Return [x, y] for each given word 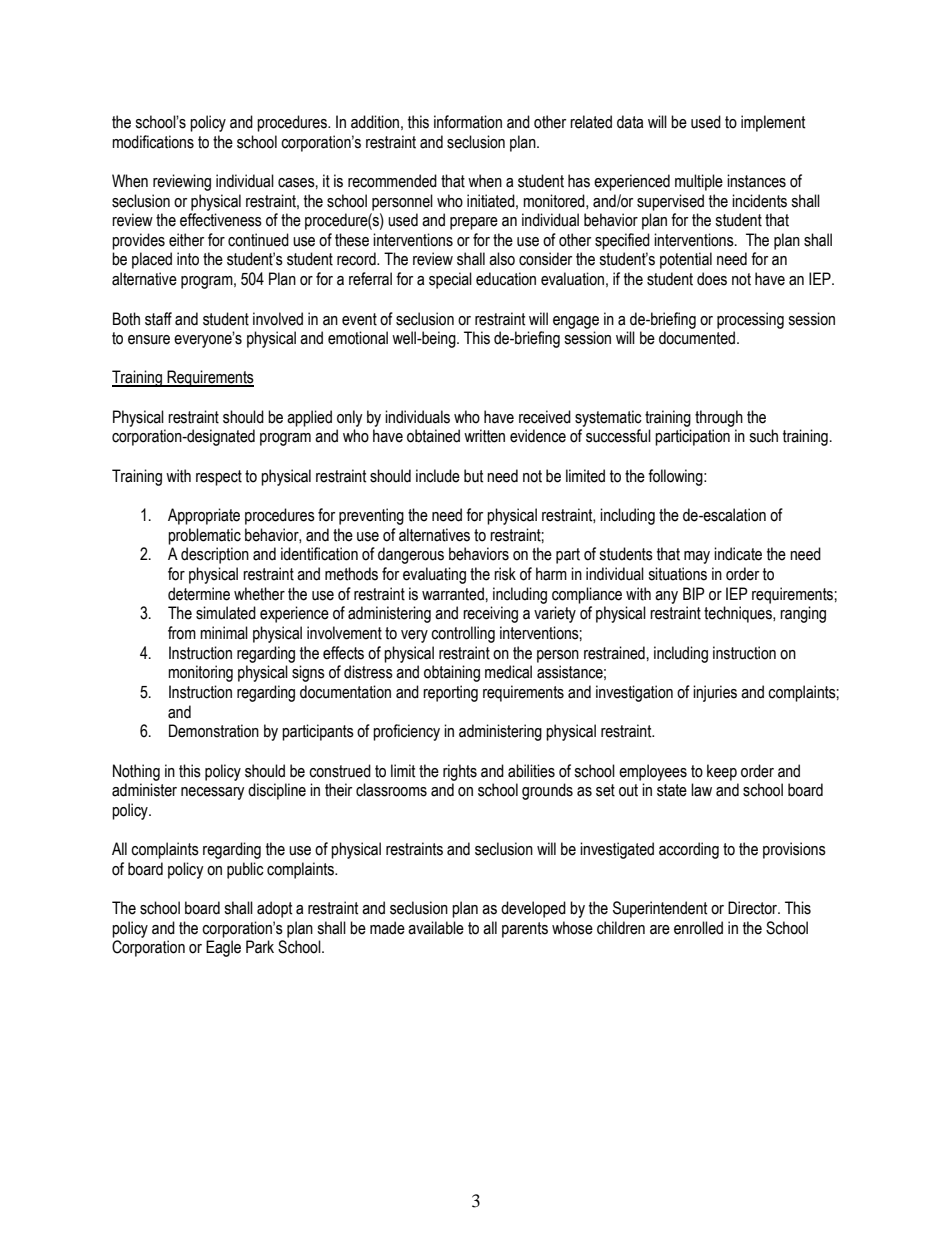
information [468, 122]
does [712, 279]
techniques [739, 614]
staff [158, 319]
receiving [490, 614]
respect [219, 478]
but [474, 476]
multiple [699, 182]
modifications [153, 142]
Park [260, 947]
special [450, 280]
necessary [213, 793]
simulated [226, 613]
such [763, 436]
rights [460, 772]
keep [722, 772]
